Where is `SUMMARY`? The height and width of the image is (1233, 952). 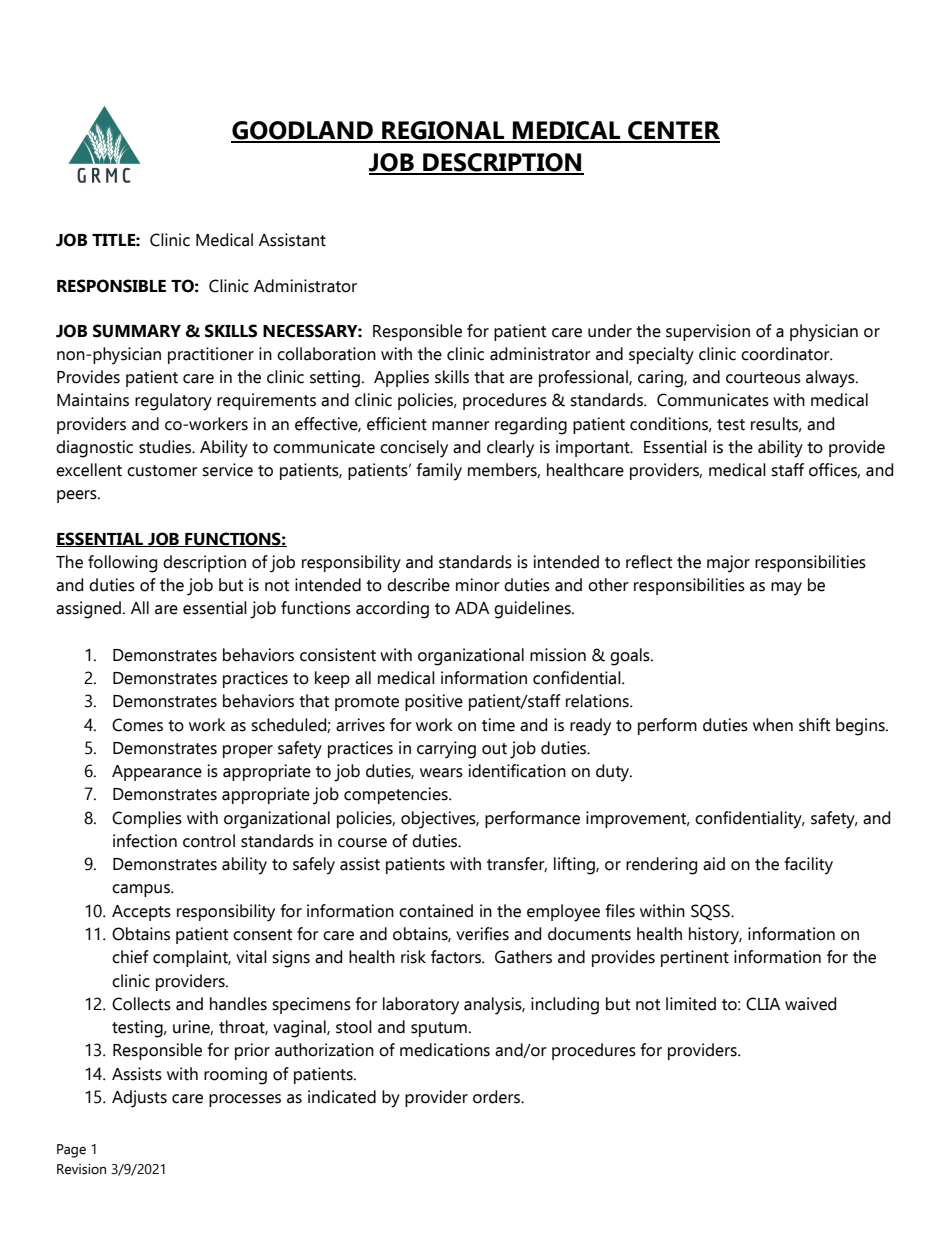
SUMMARY is located at coordinates (137, 331).
